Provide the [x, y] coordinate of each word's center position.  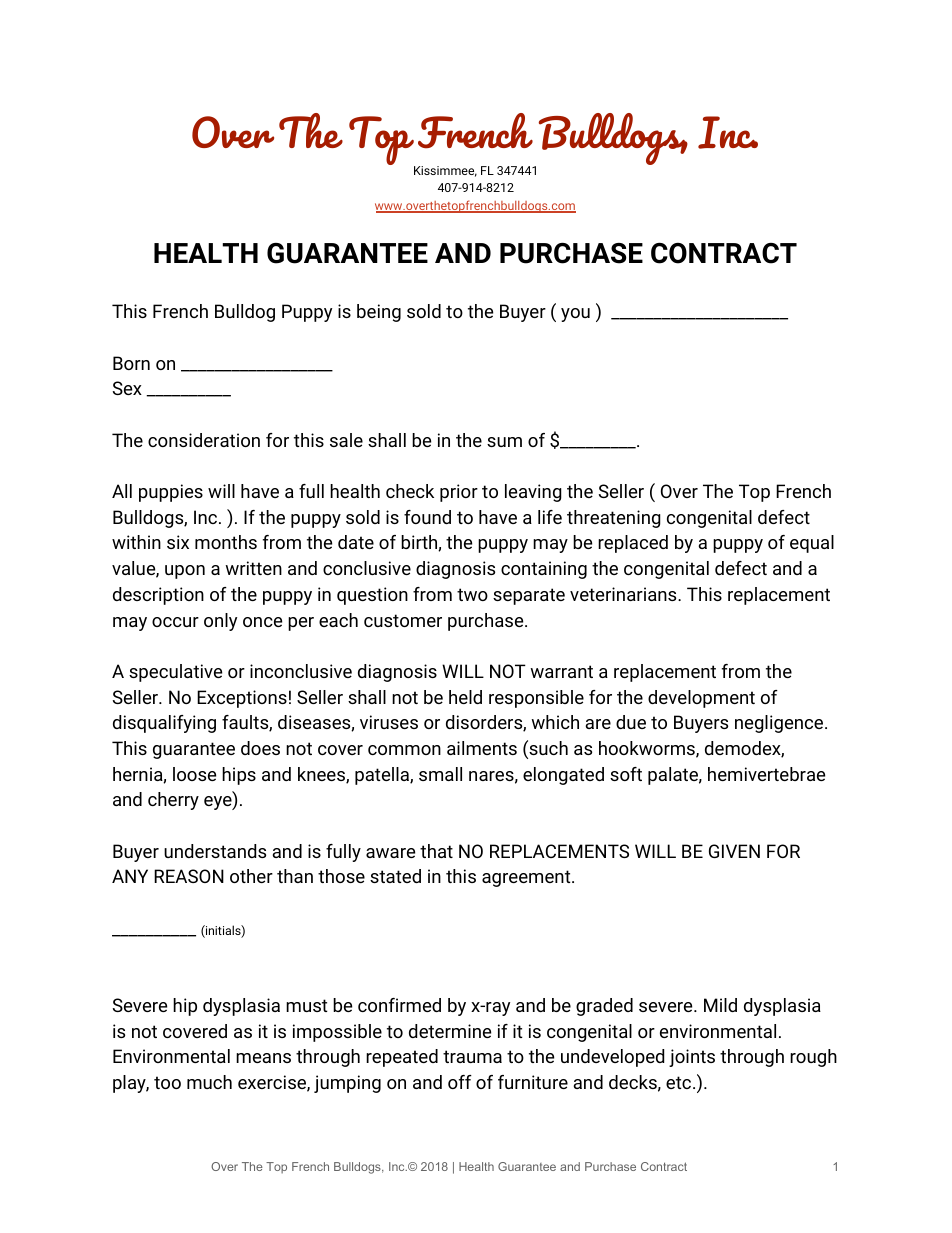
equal [812, 544]
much [209, 1082]
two [472, 594]
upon [185, 572]
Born [131, 363]
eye [219, 803]
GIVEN [734, 851]
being [379, 313]
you [575, 315]
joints [692, 1058]
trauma [472, 1056]
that [436, 851]
